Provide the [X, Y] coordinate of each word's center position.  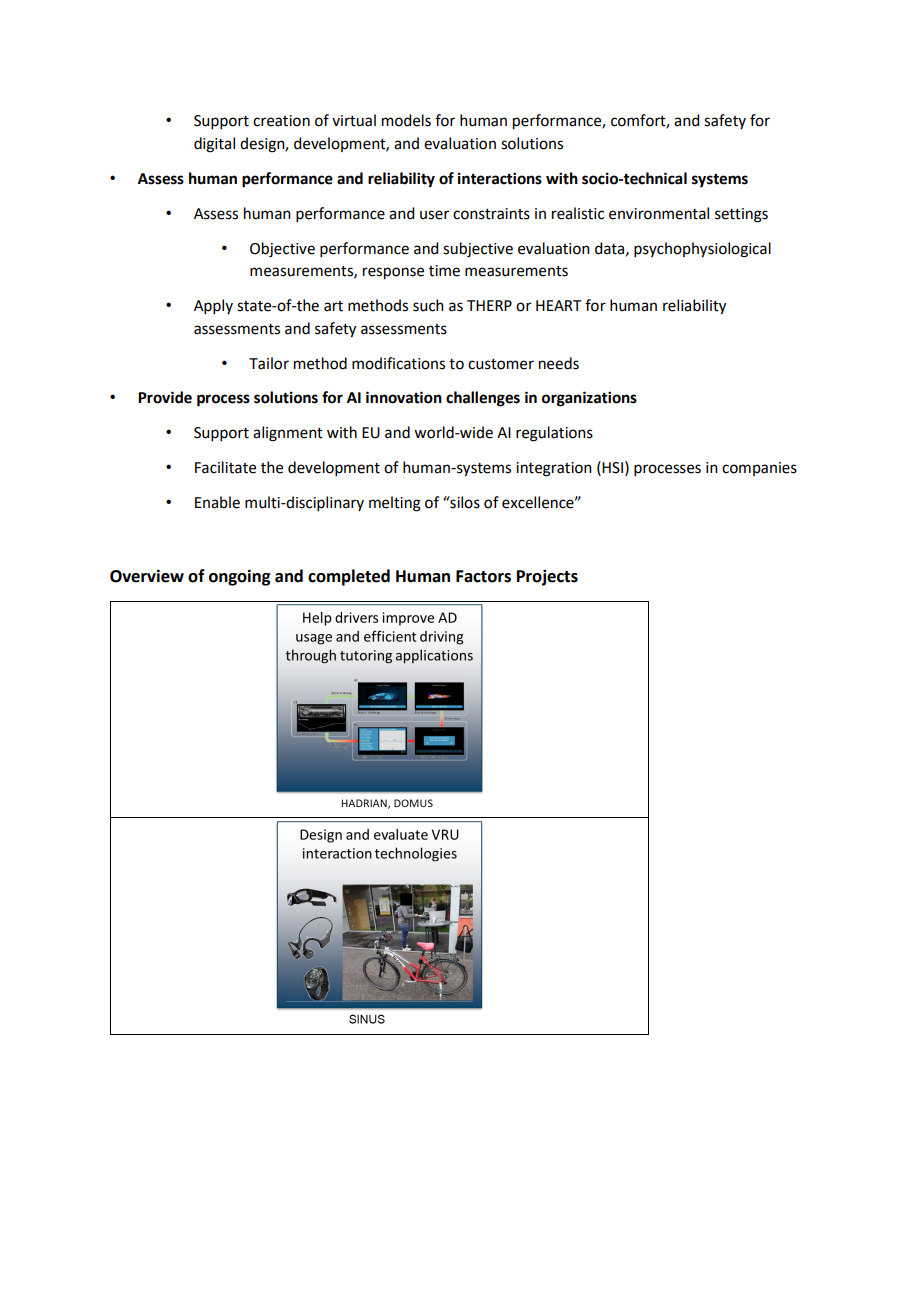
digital [214, 145]
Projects [547, 577]
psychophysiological [702, 250]
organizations [589, 399]
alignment [288, 434]
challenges [483, 399]
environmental [659, 213]
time [444, 271]
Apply [213, 306]
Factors [483, 576]
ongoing [239, 577]
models [406, 120]
